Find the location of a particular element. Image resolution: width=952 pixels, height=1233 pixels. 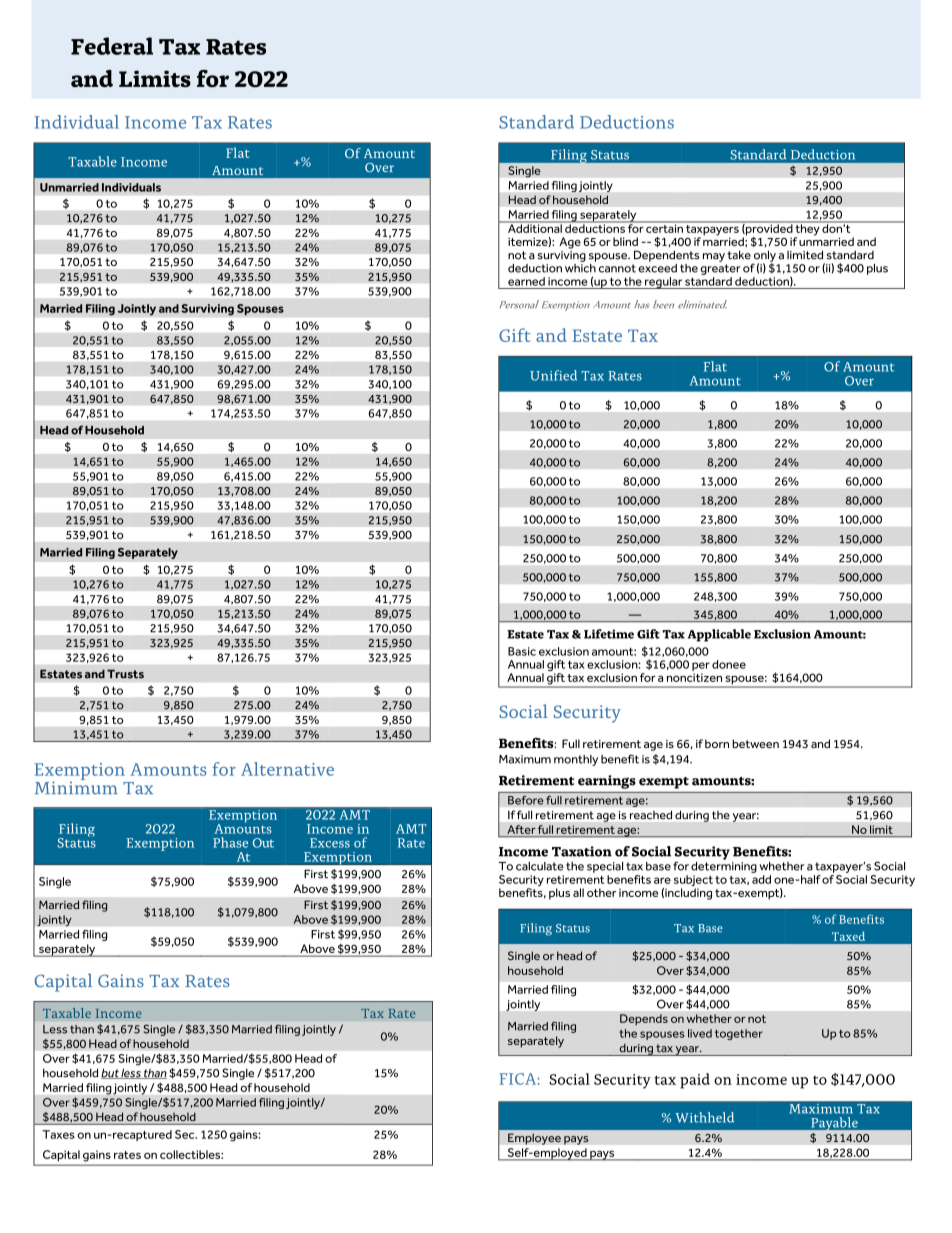

Unified is located at coordinates (553, 375).
